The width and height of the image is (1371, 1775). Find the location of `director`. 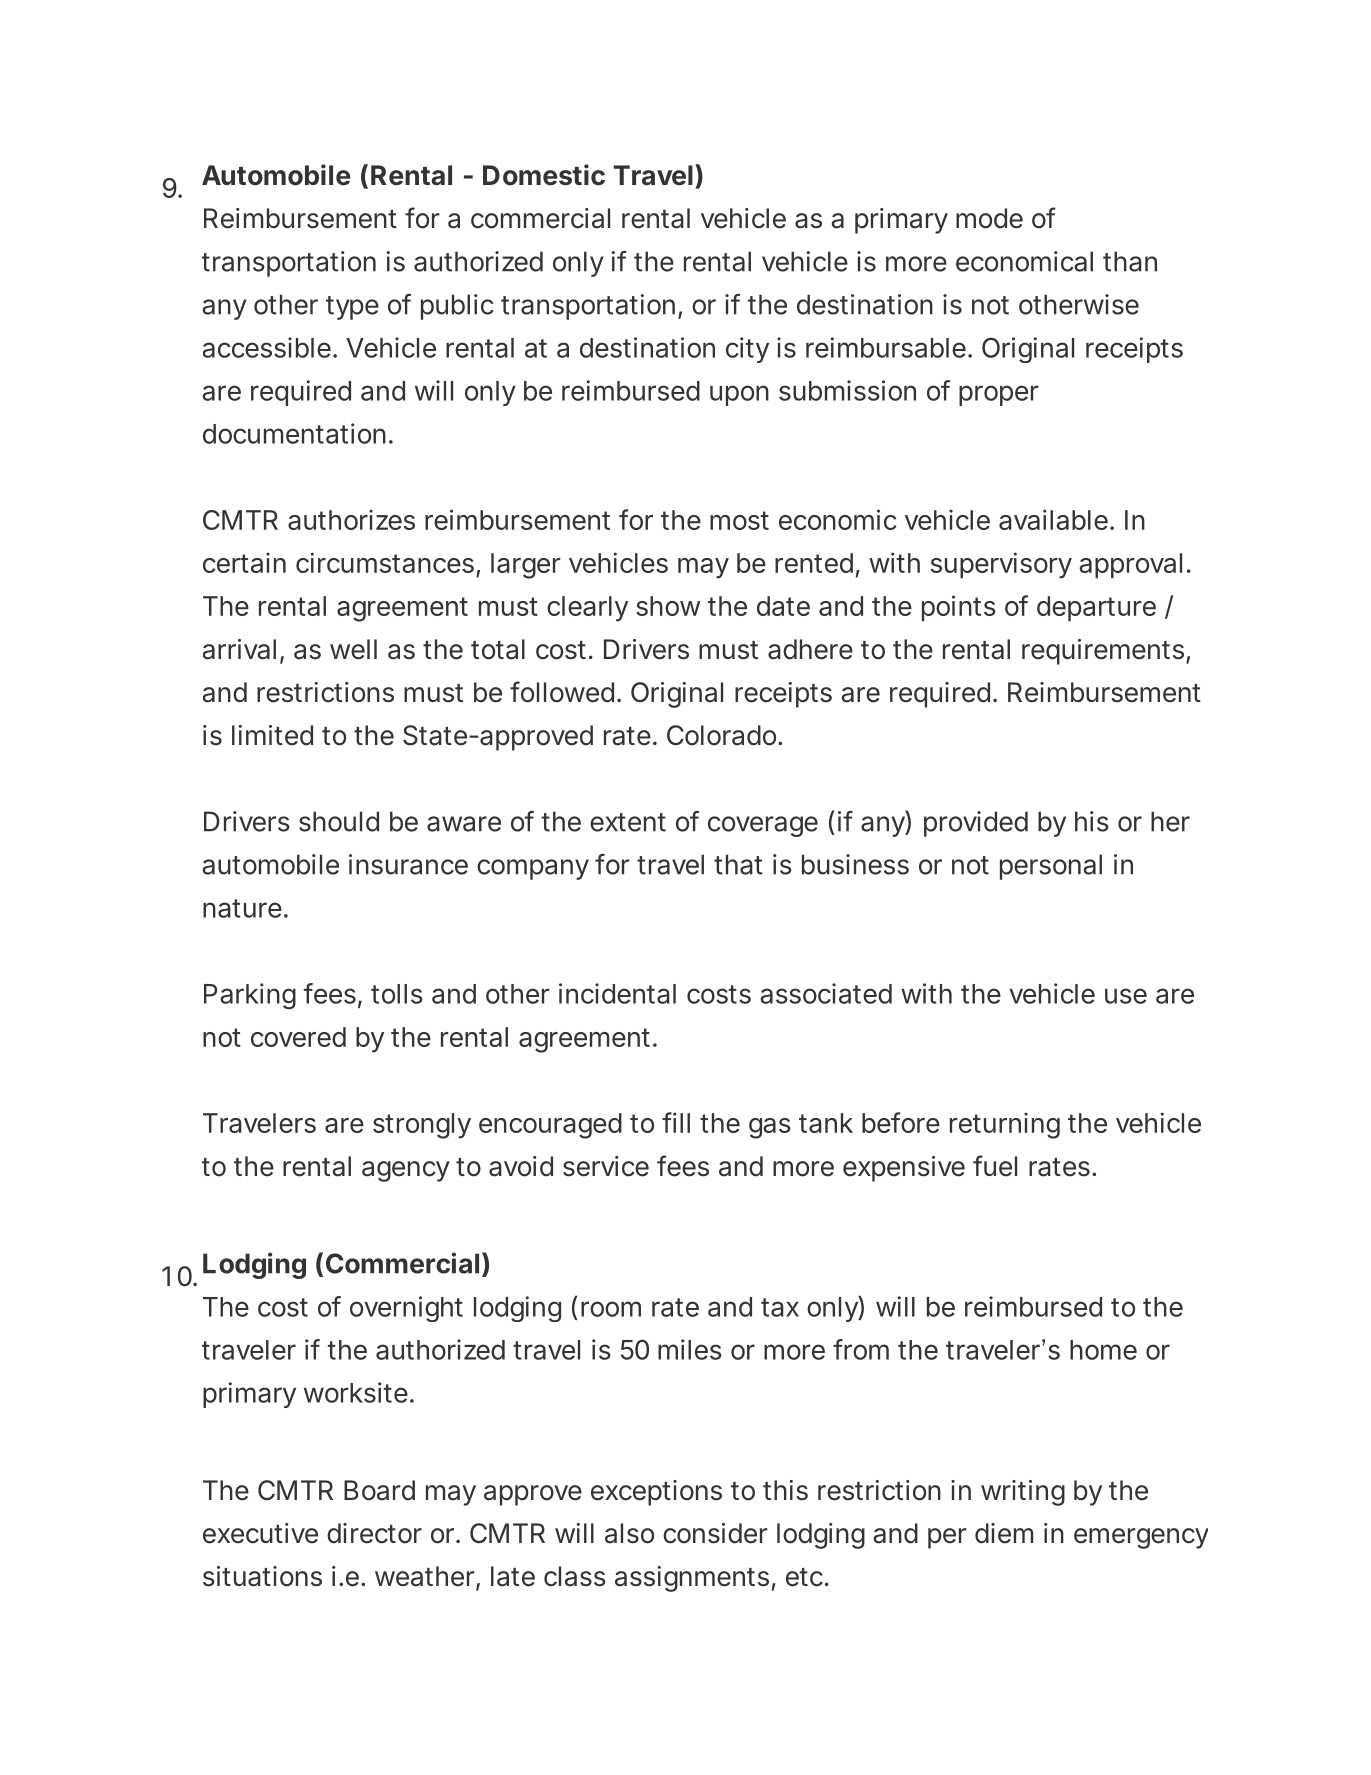

director is located at coordinates (374, 1533).
